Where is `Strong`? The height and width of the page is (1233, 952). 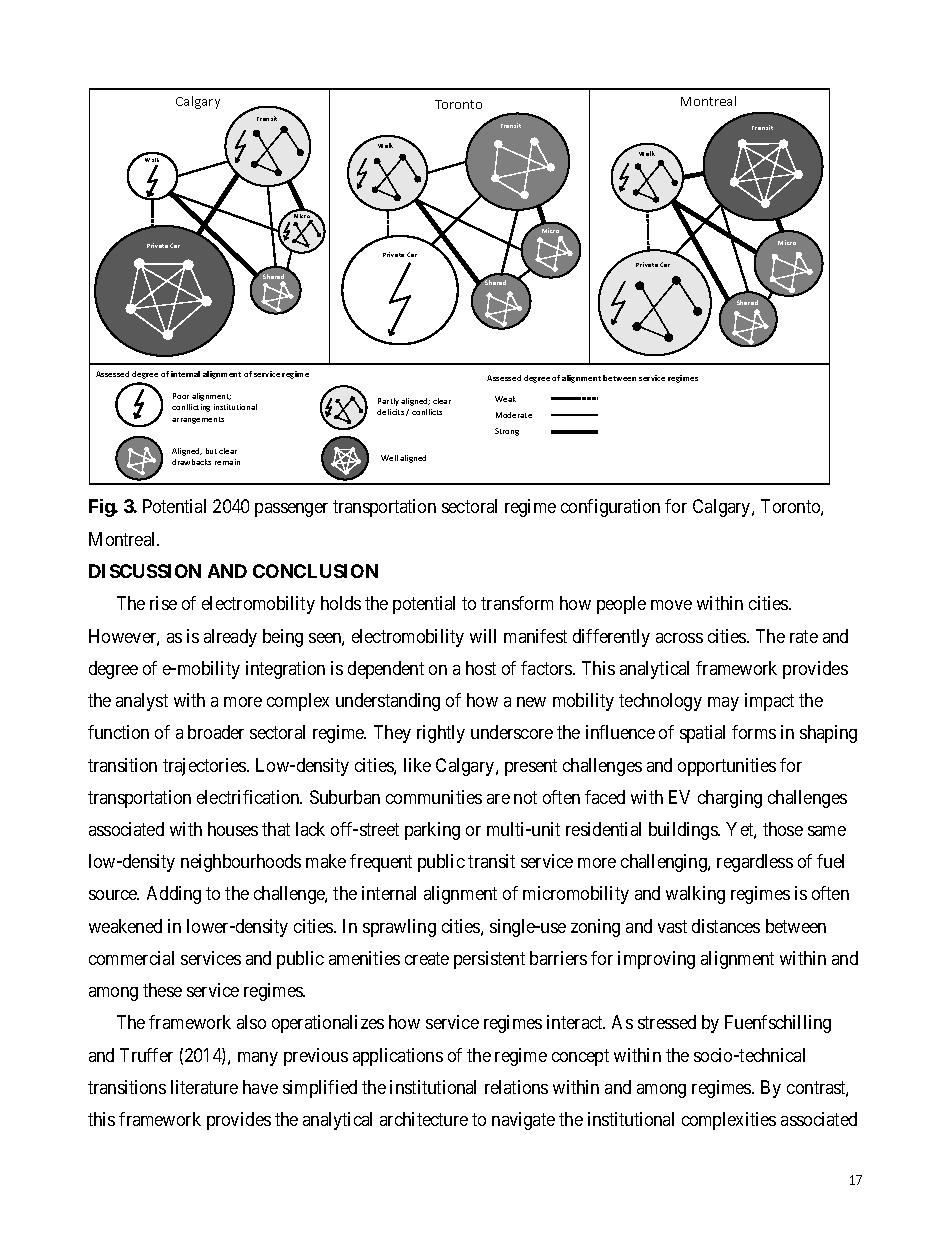 Strong is located at coordinates (507, 432).
